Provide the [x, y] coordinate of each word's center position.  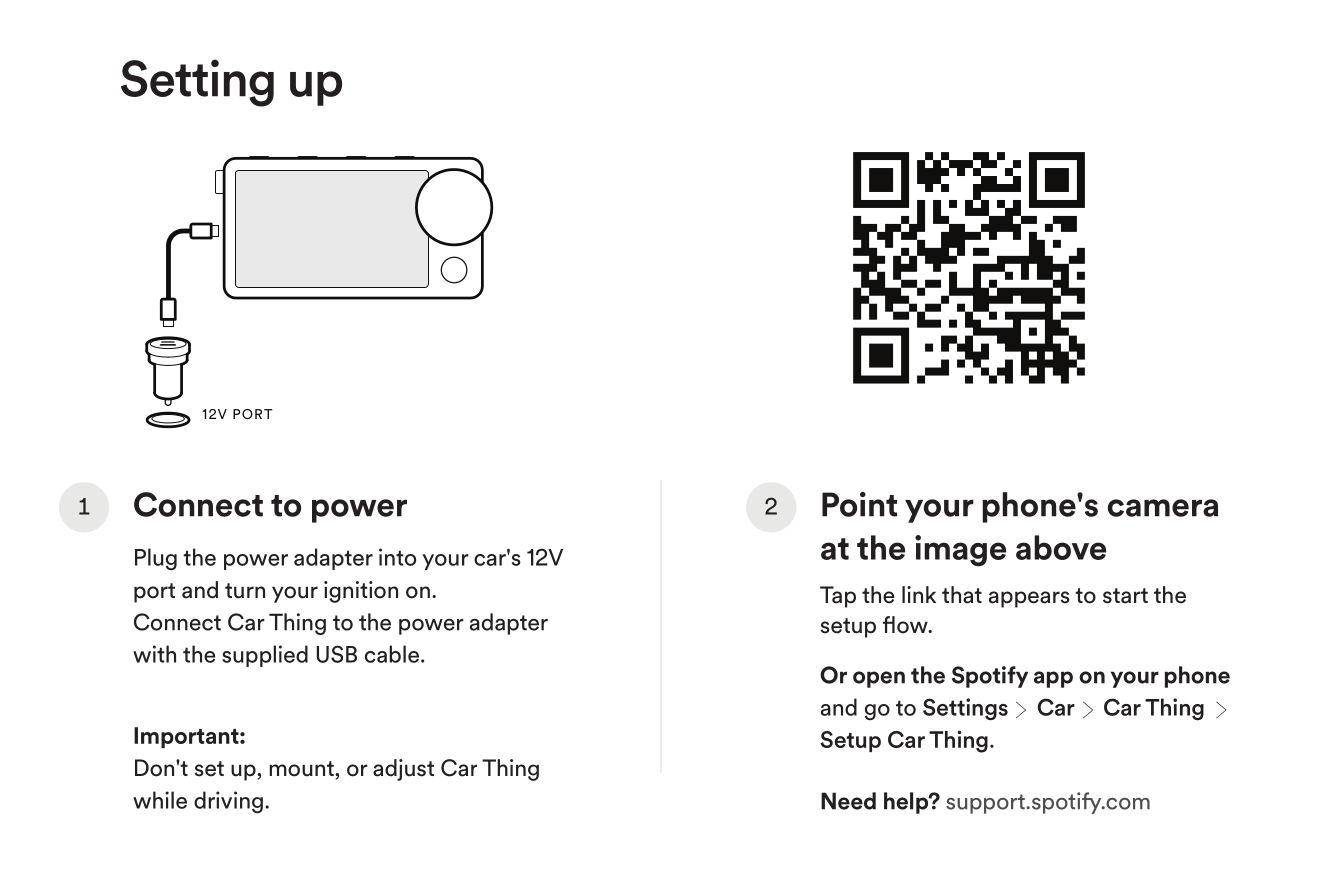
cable [392, 654]
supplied [265, 656]
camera [1163, 508]
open [879, 679]
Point [859, 504]
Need [848, 801]
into [397, 557]
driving [228, 802]
